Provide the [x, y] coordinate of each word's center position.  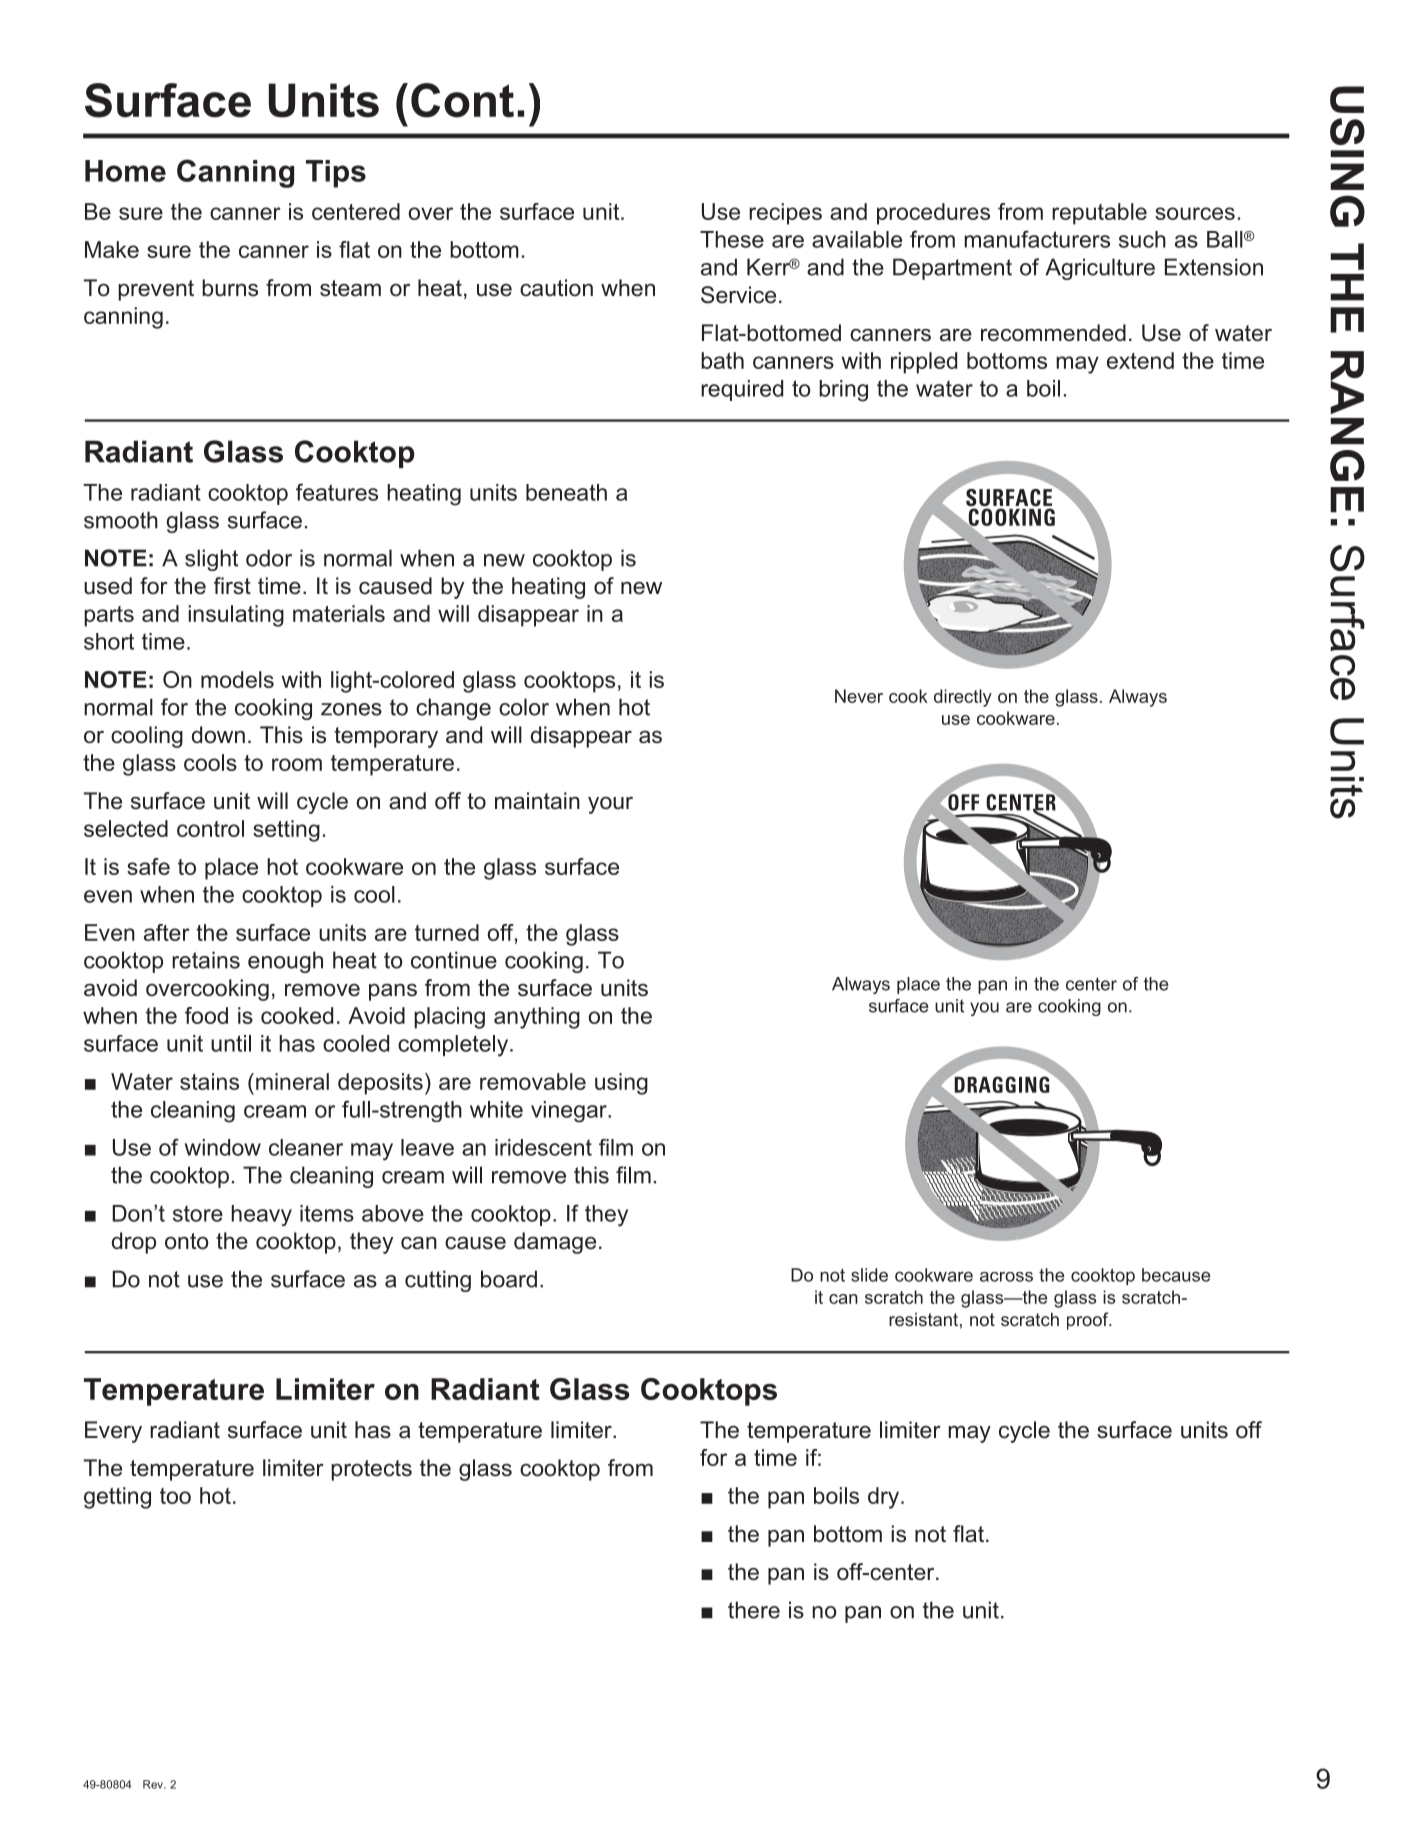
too [175, 1496]
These [732, 239]
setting [286, 831]
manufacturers [1037, 239]
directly [963, 698]
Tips [336, 174]
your [610, 805]
